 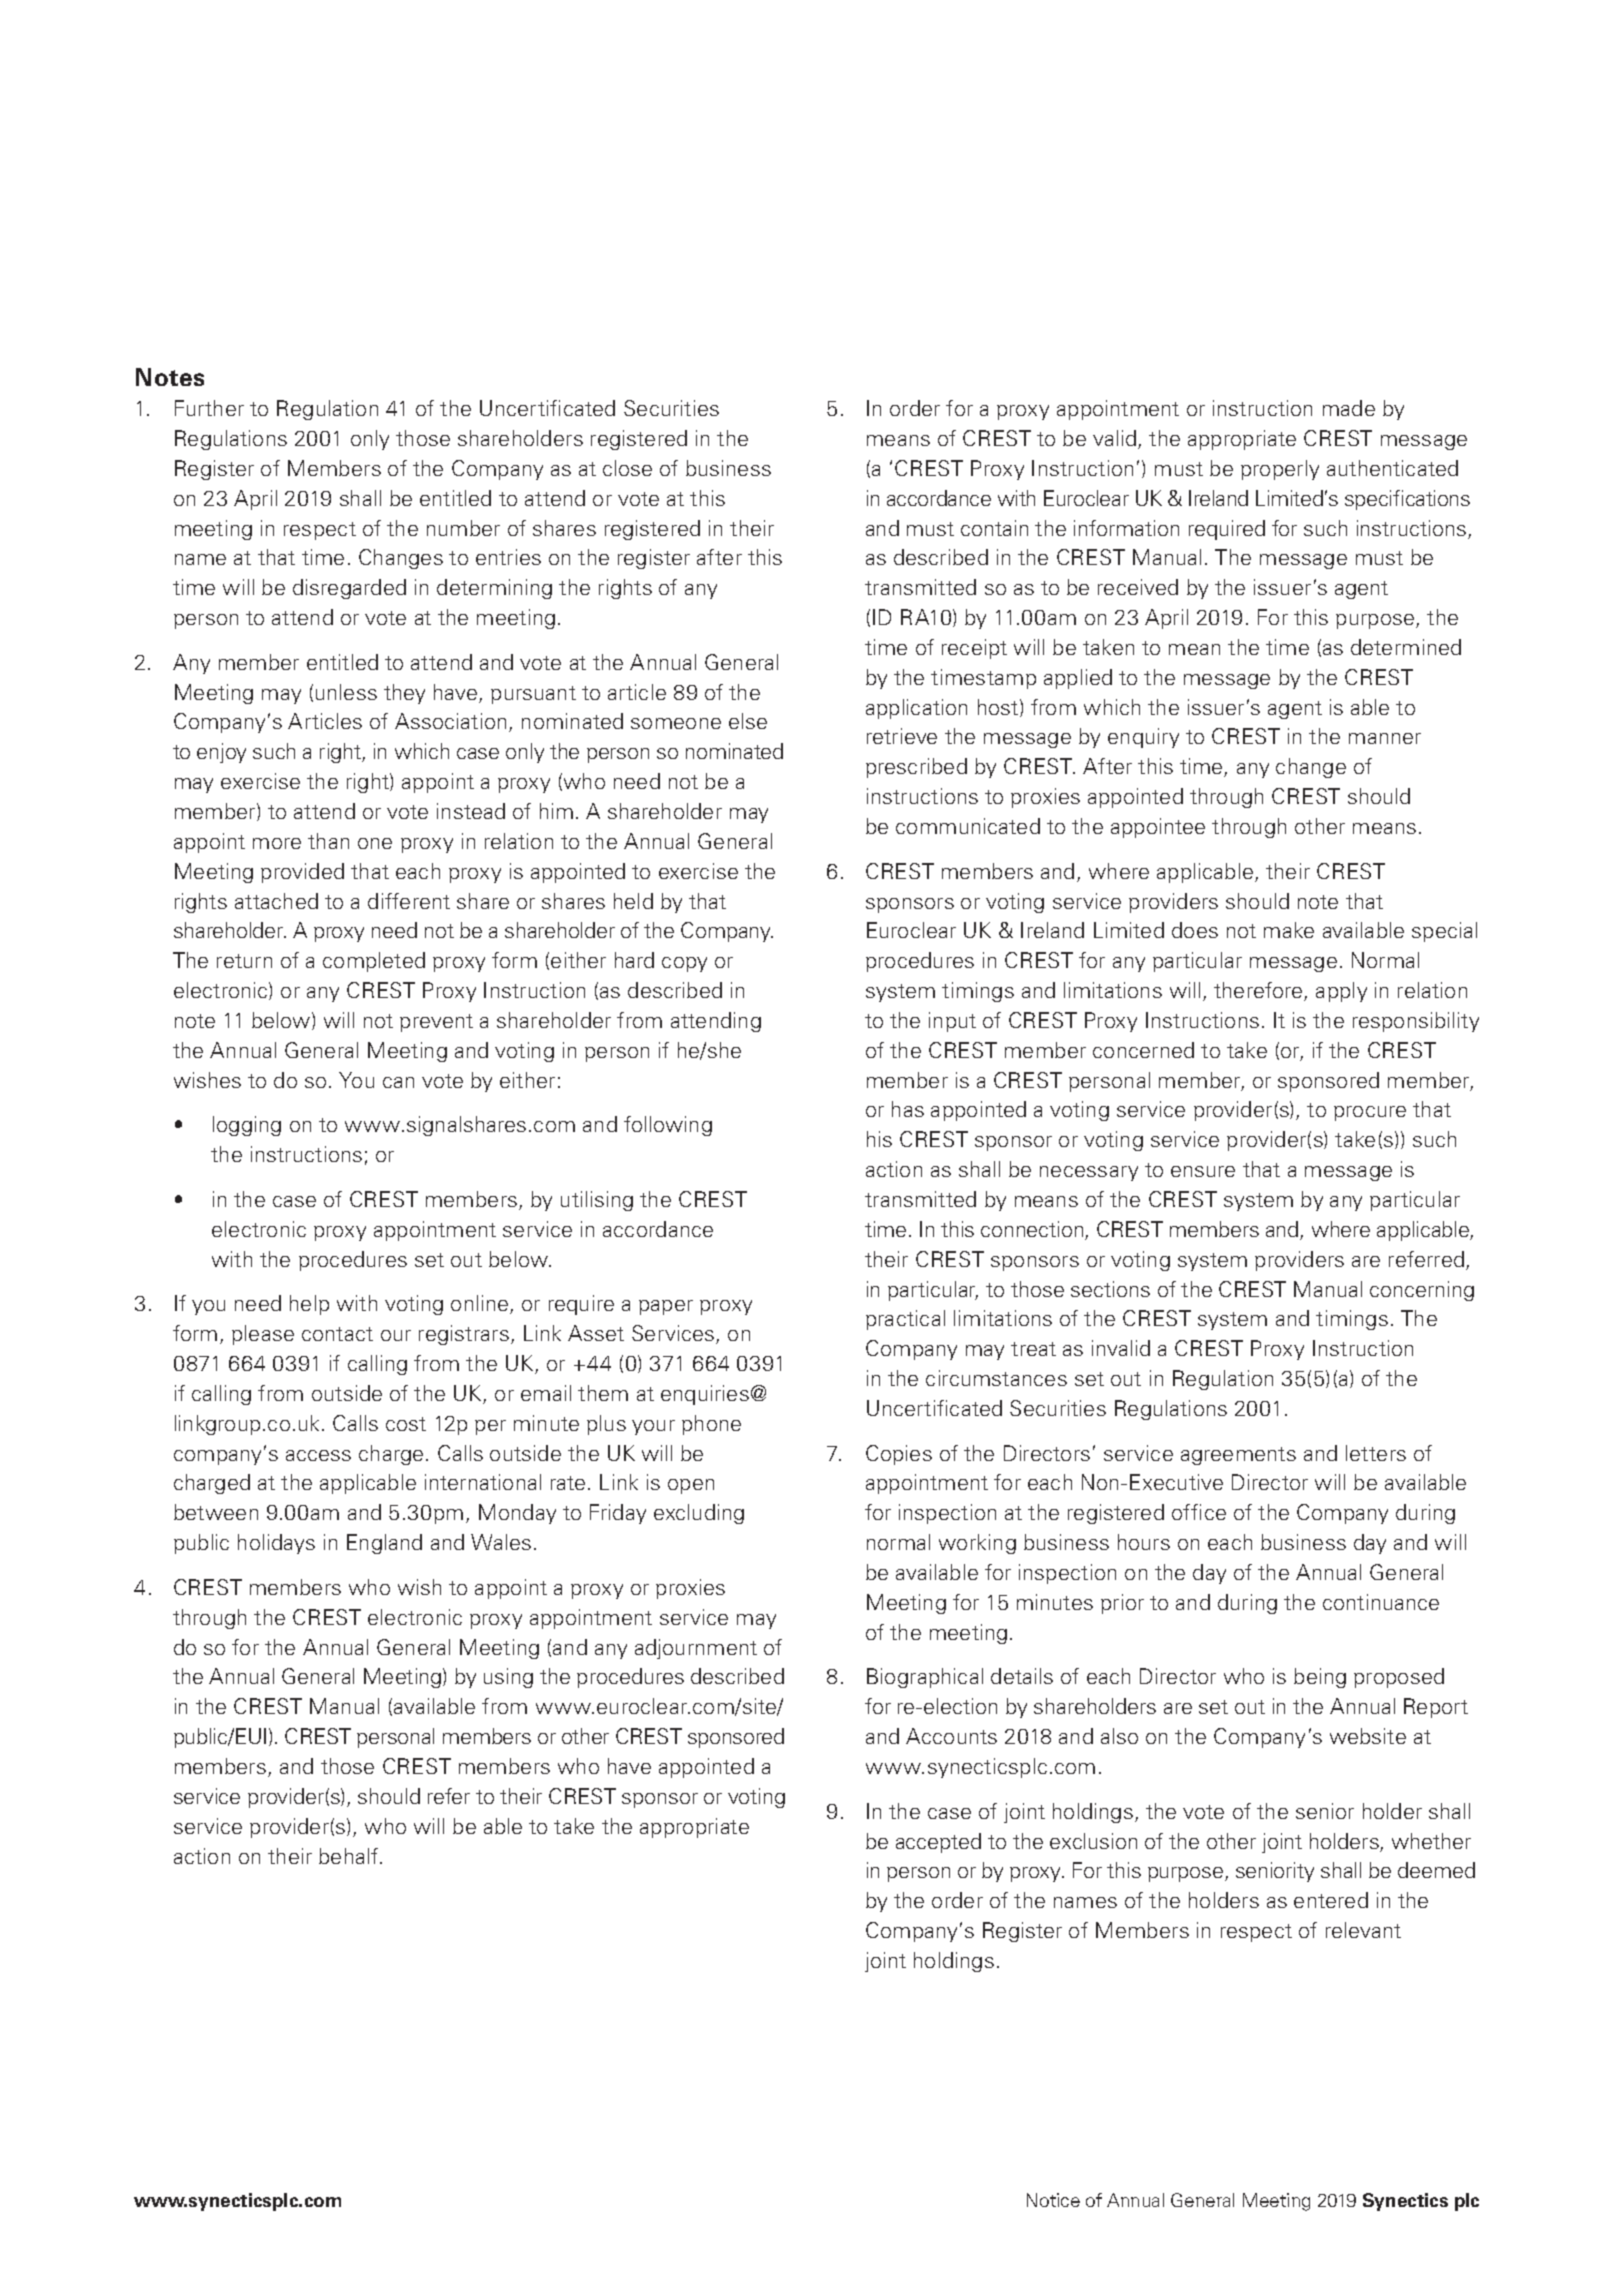 What do you see at coordinates (1238, 1456) in the screenshot?
I see `agreements` at bounding box center [1238, 1456].
